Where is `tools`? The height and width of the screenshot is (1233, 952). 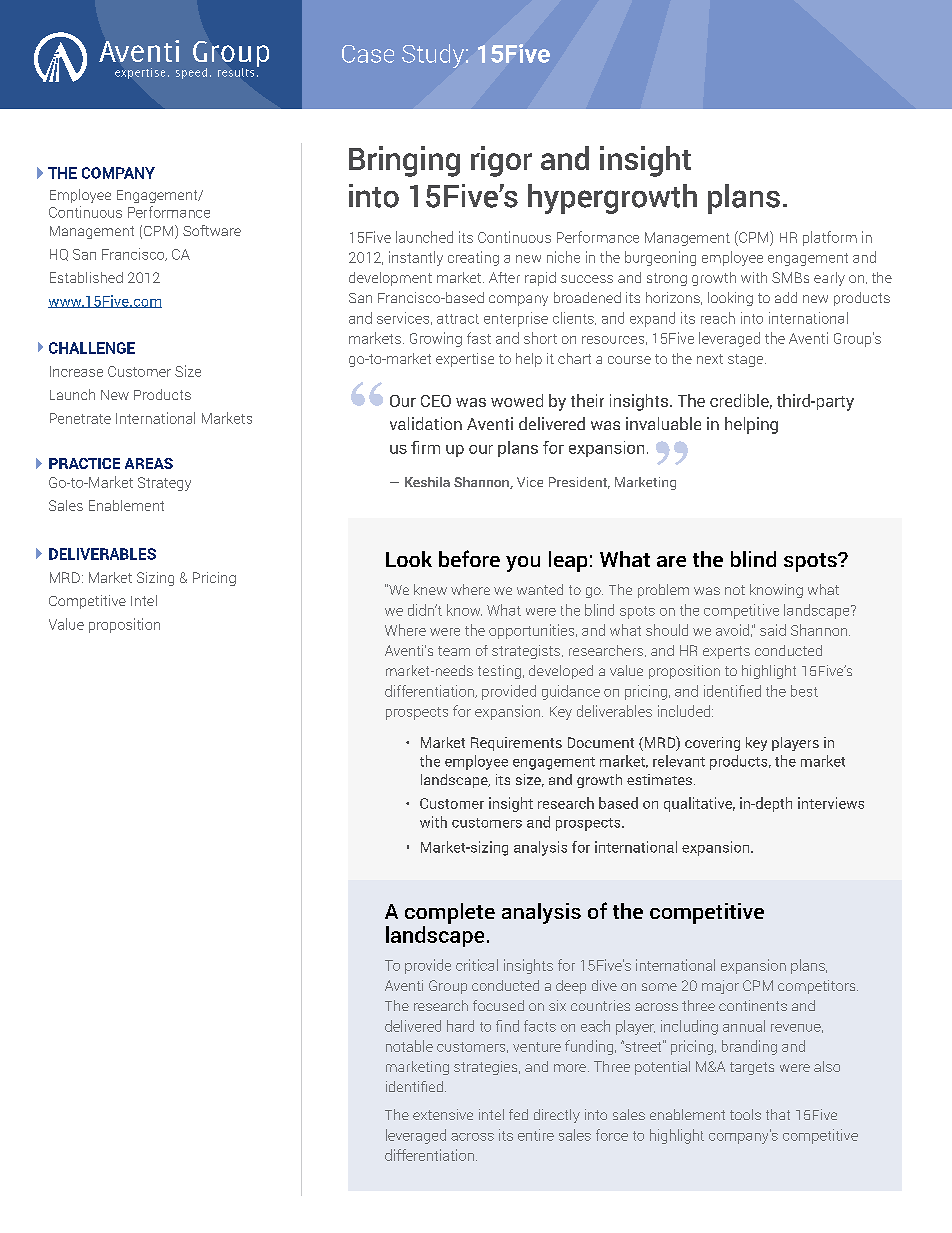
tools is located at coordinates (745, 1114).
